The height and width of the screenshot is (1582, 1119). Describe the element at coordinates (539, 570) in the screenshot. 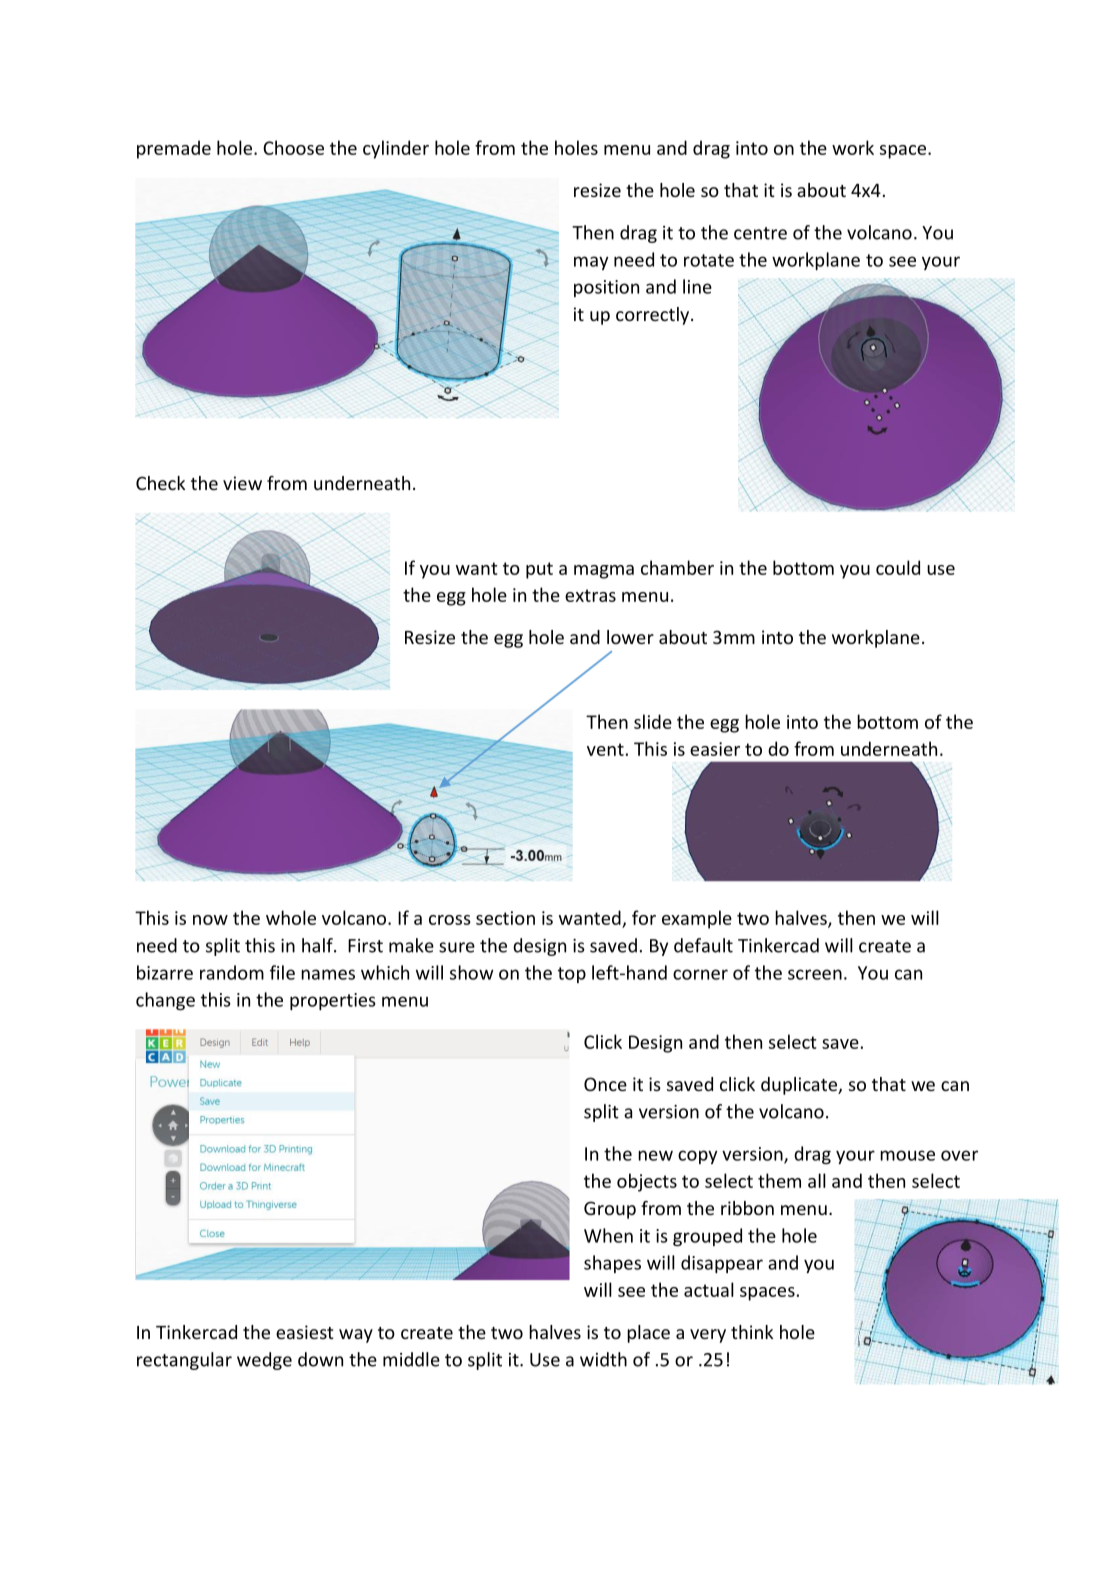

I see `put` at that location.
